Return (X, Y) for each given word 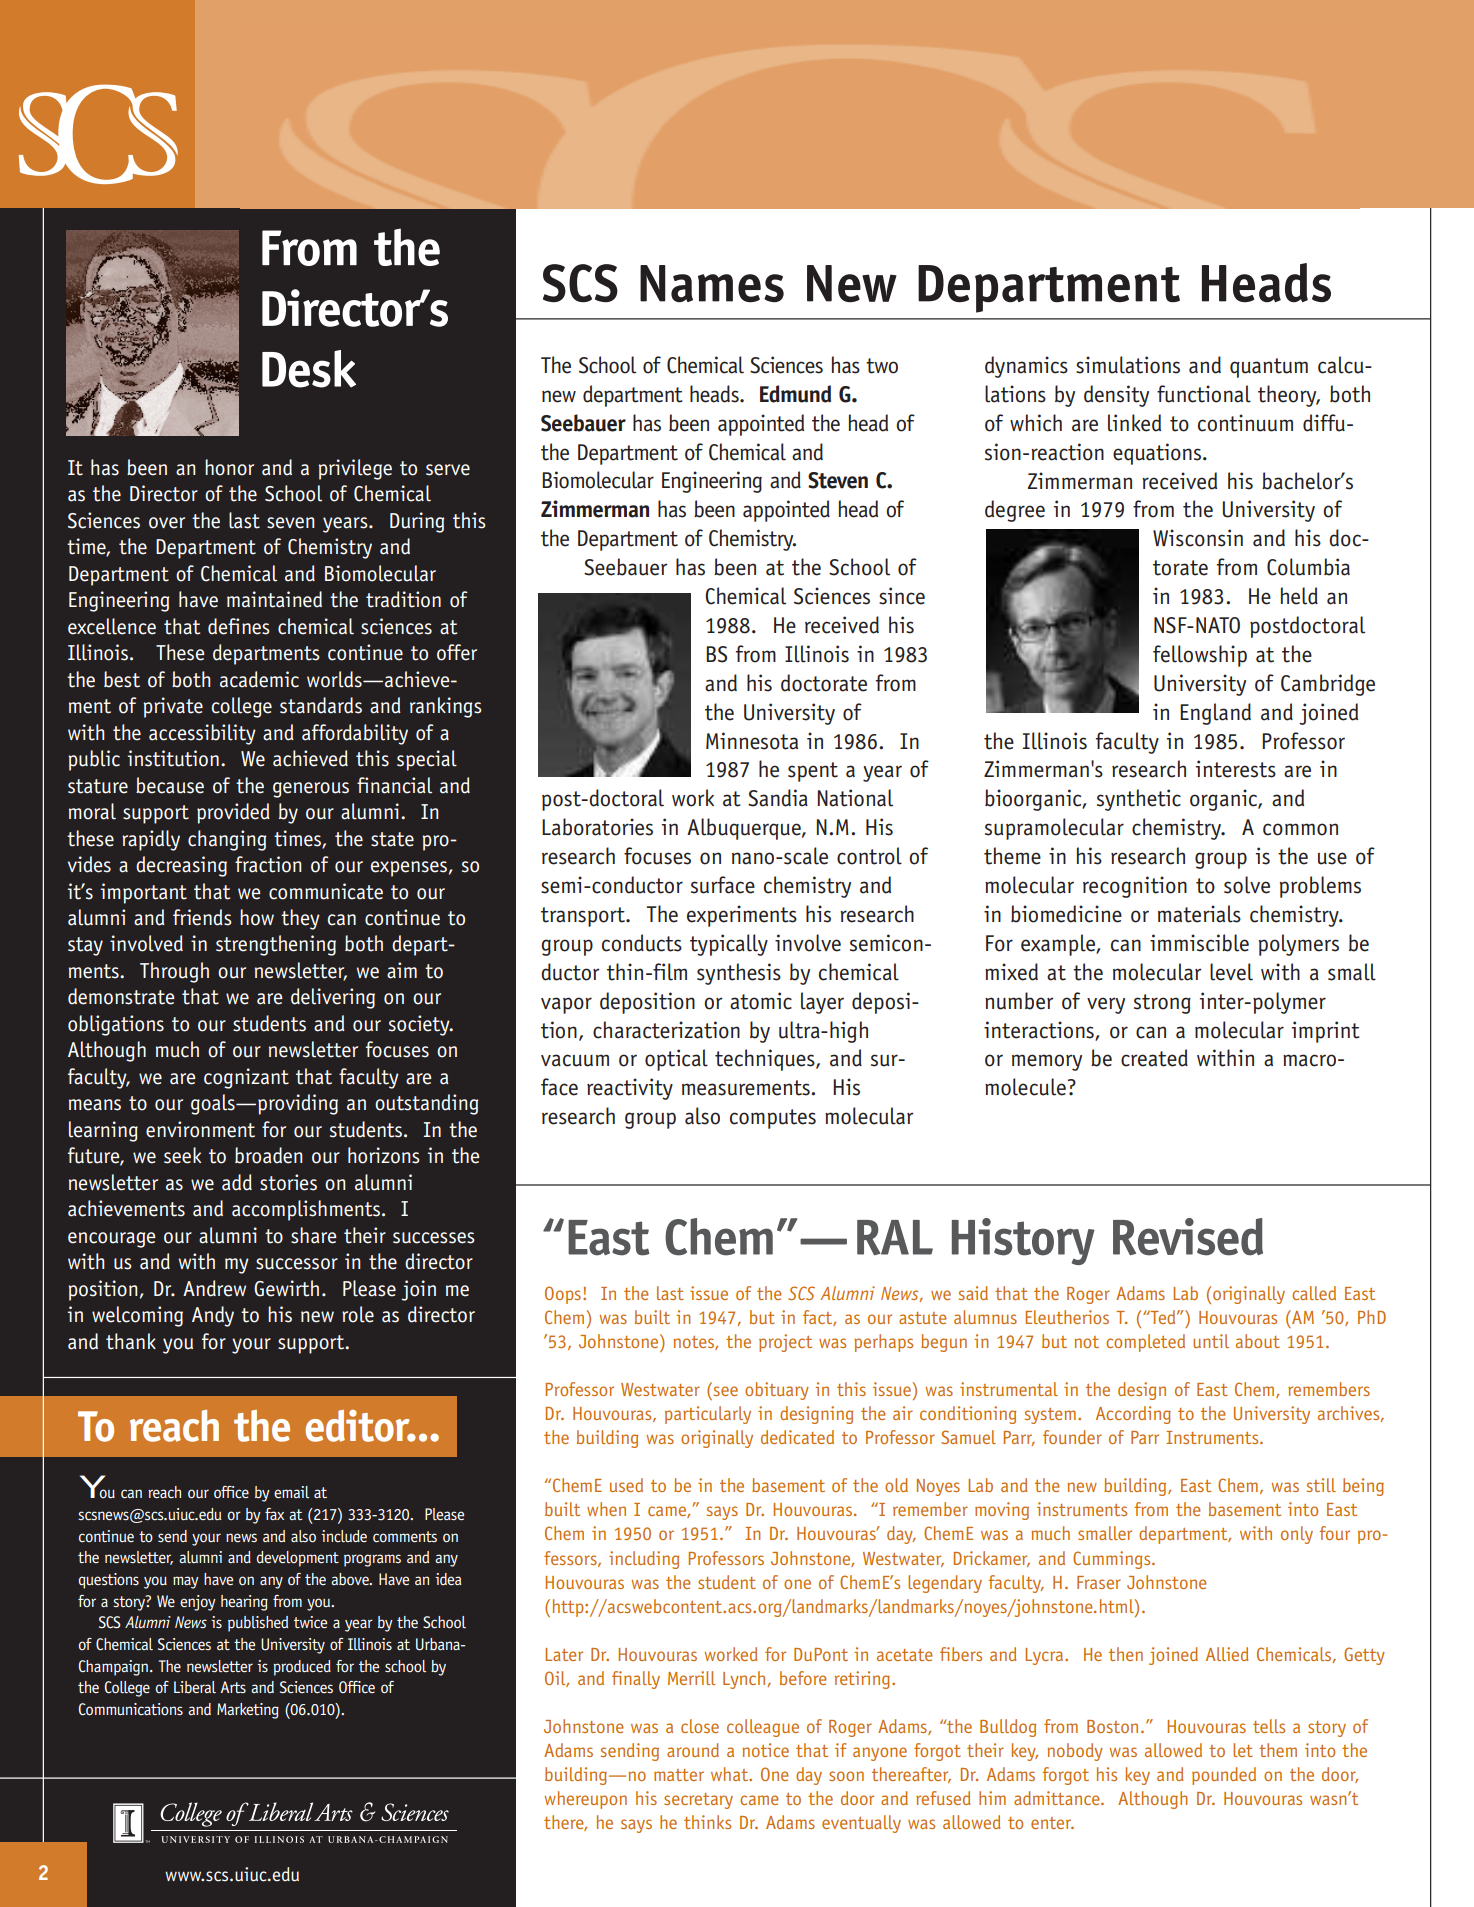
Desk (309, 369)
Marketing (248, 1711)
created (1154, 1058)
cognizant (246, 1078)
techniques (766, 1060)
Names (712, 284)
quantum (1269, 368)
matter (679, 1775)
